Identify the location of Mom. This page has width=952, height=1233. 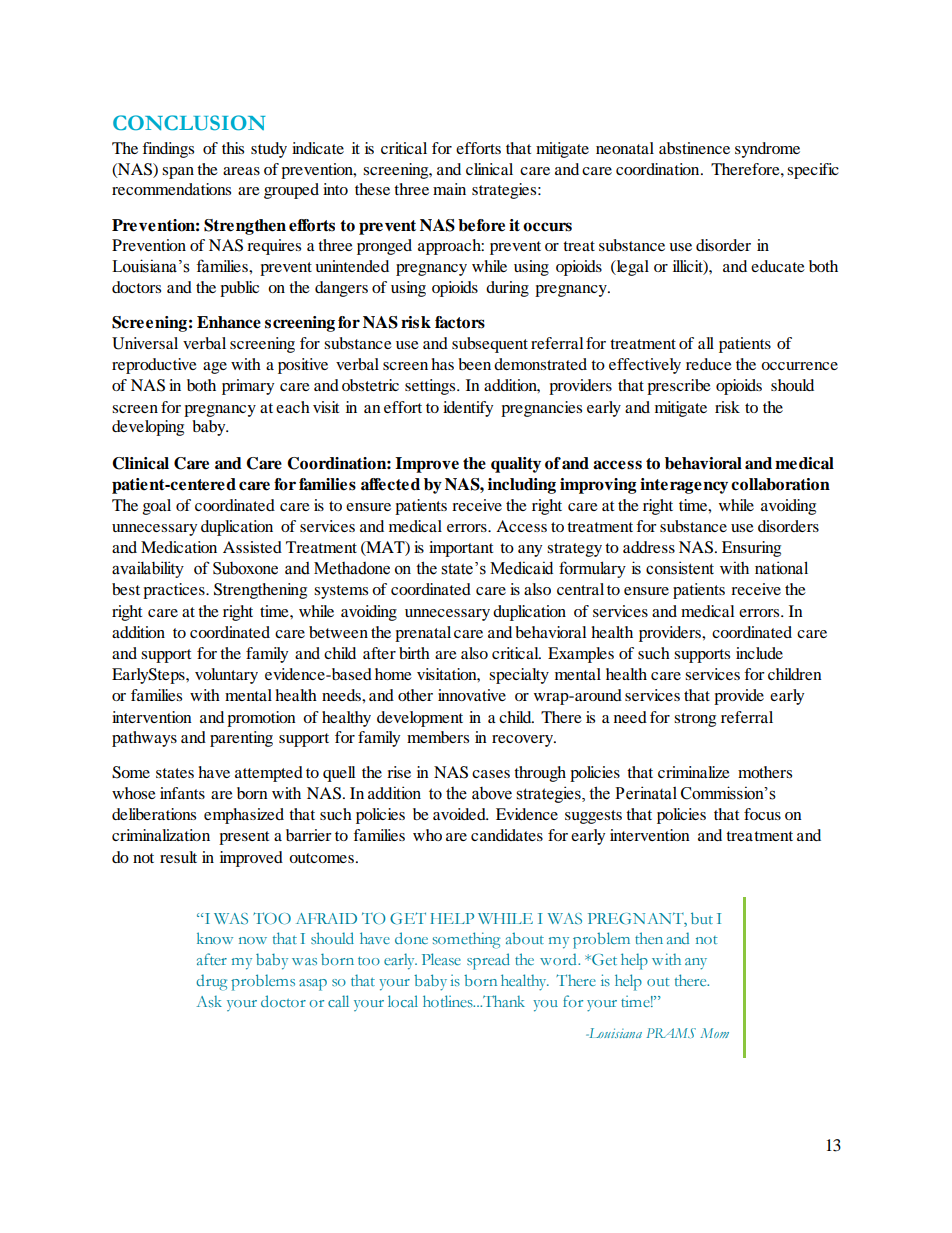
(714, 1033).
